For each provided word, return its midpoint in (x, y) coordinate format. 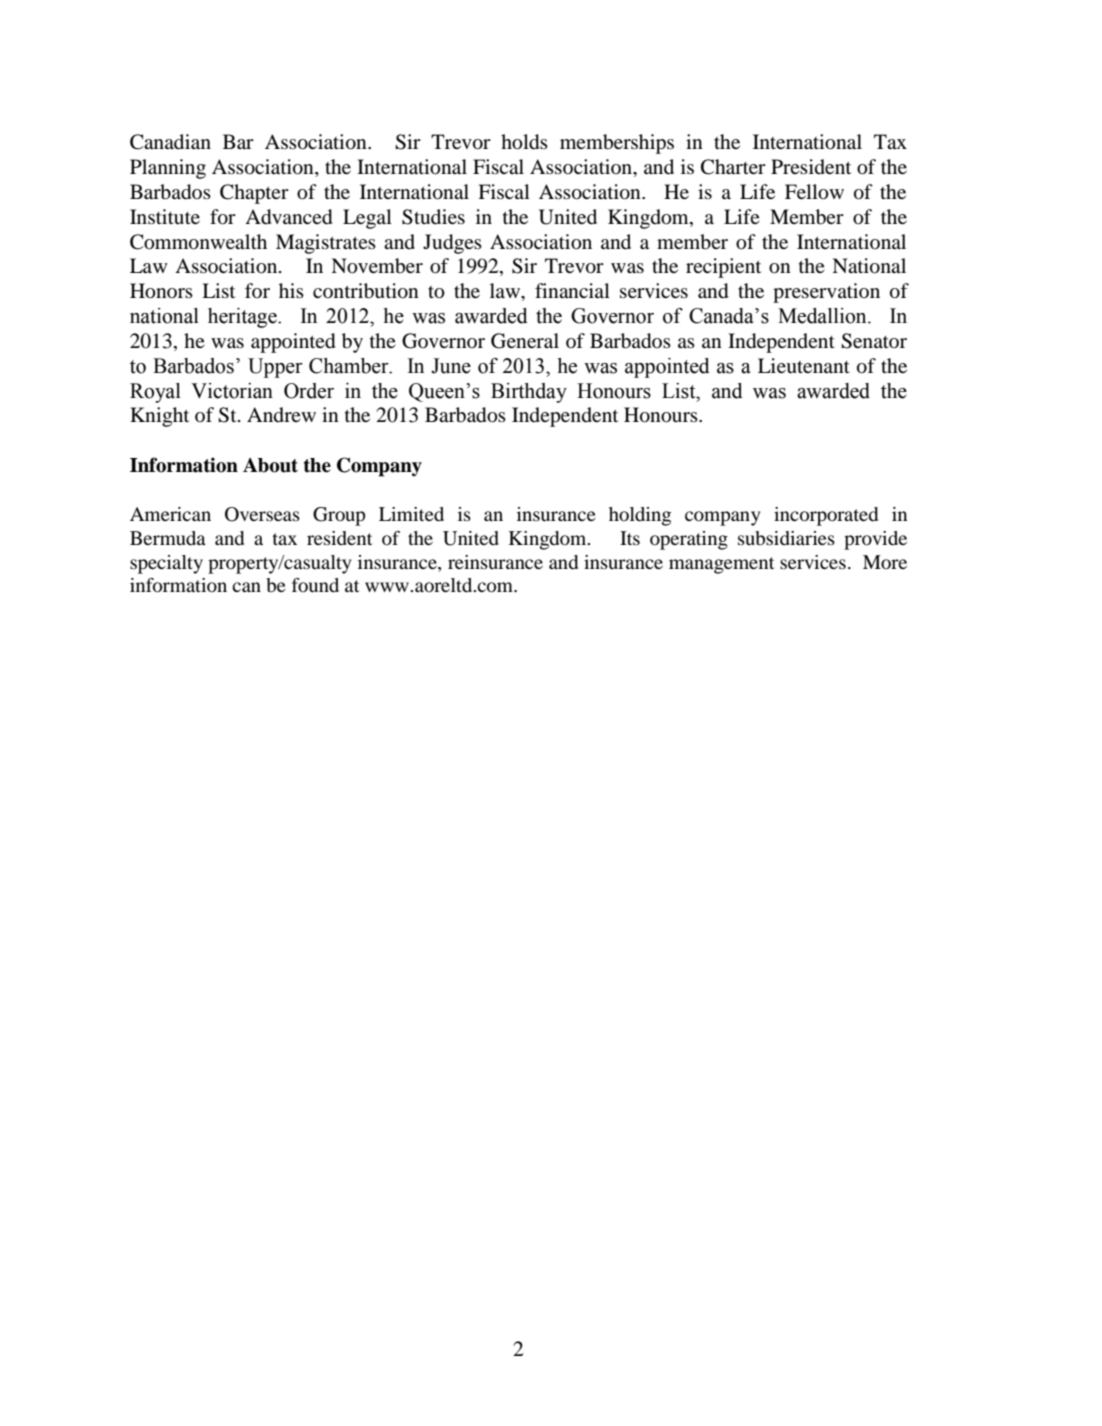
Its (630, 538)
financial (572, 290)
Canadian (170, 142)
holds (524, 142)
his (291, 290)
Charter (733, 167)
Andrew (281, 414)
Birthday (529, 393)
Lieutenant (804, 366)
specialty (166, 564)
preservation (826, 293)
